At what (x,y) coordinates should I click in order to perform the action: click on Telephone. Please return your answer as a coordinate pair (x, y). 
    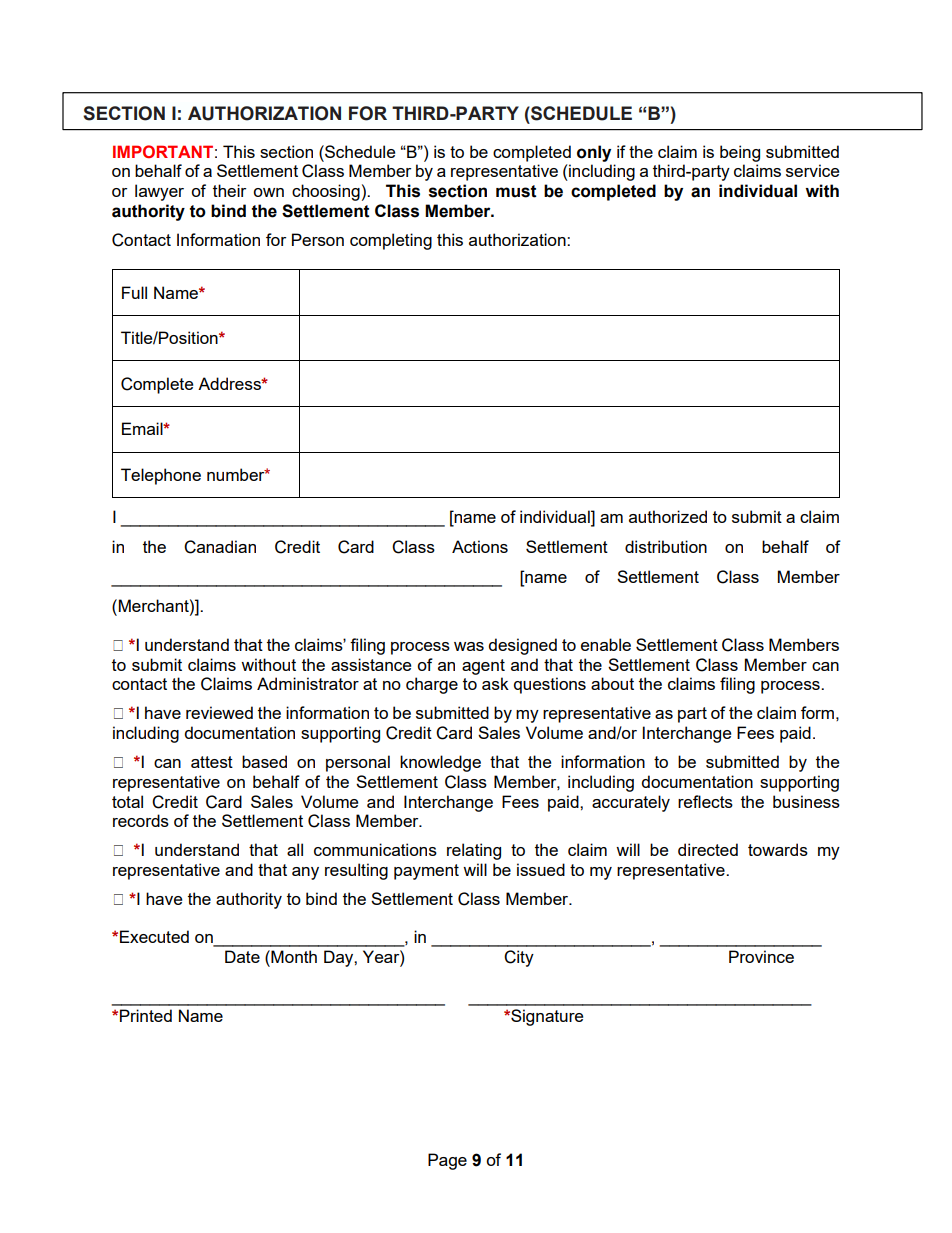
    Looking at the image, I should click on (161, 476).
